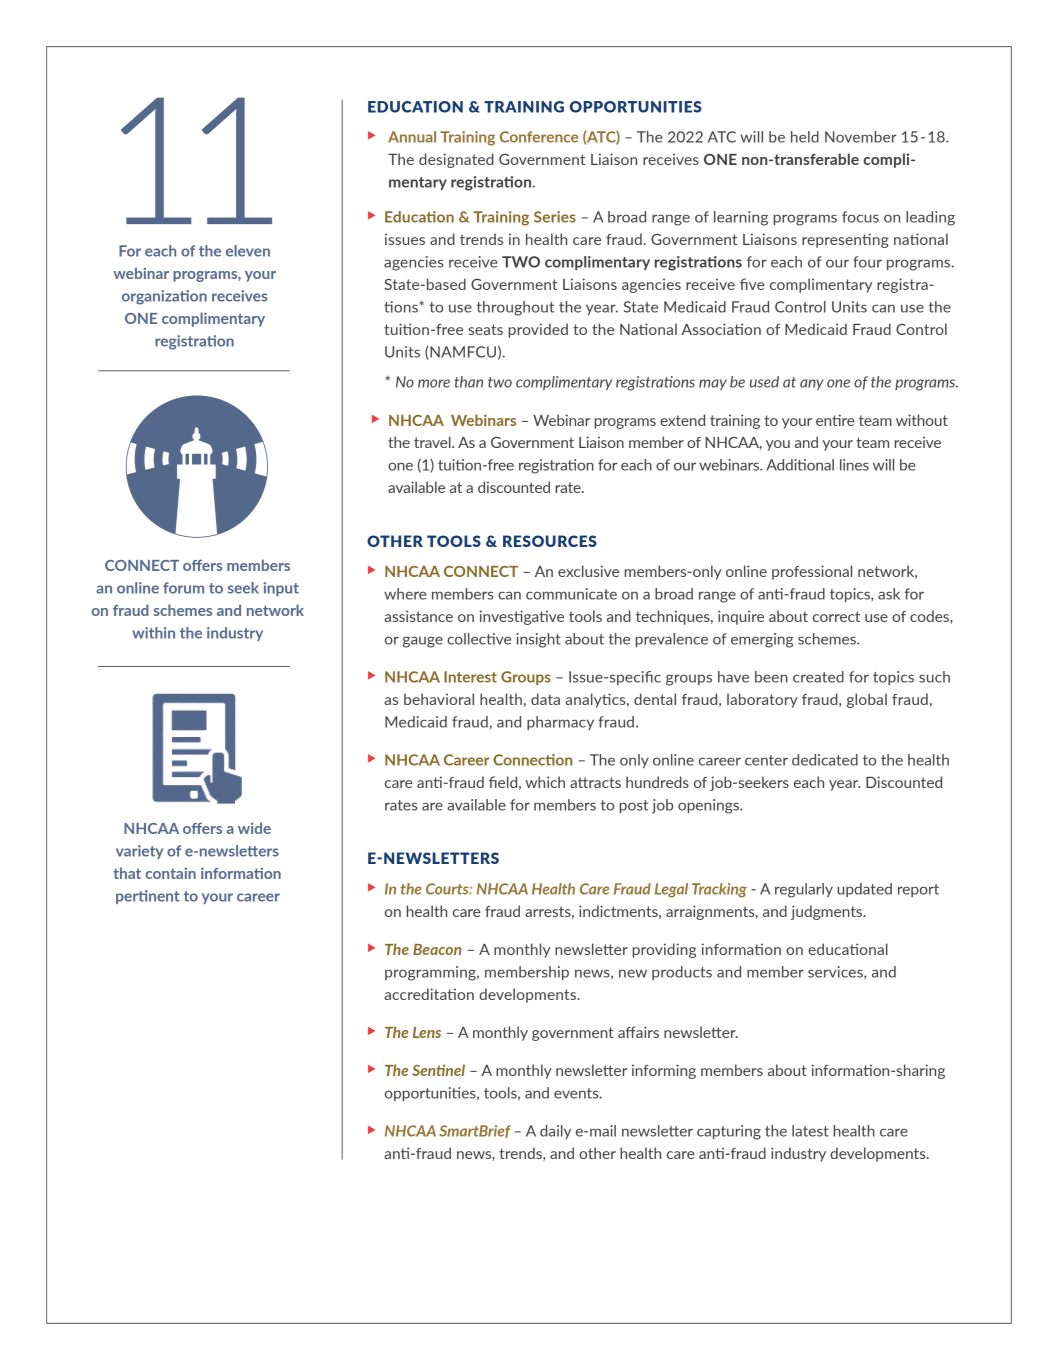 This screenshot has width=1058, height=1370. What do you see at coordinates (248, 251) in the screenshot?
I see `eleven` at bounding box center [248, 251].
